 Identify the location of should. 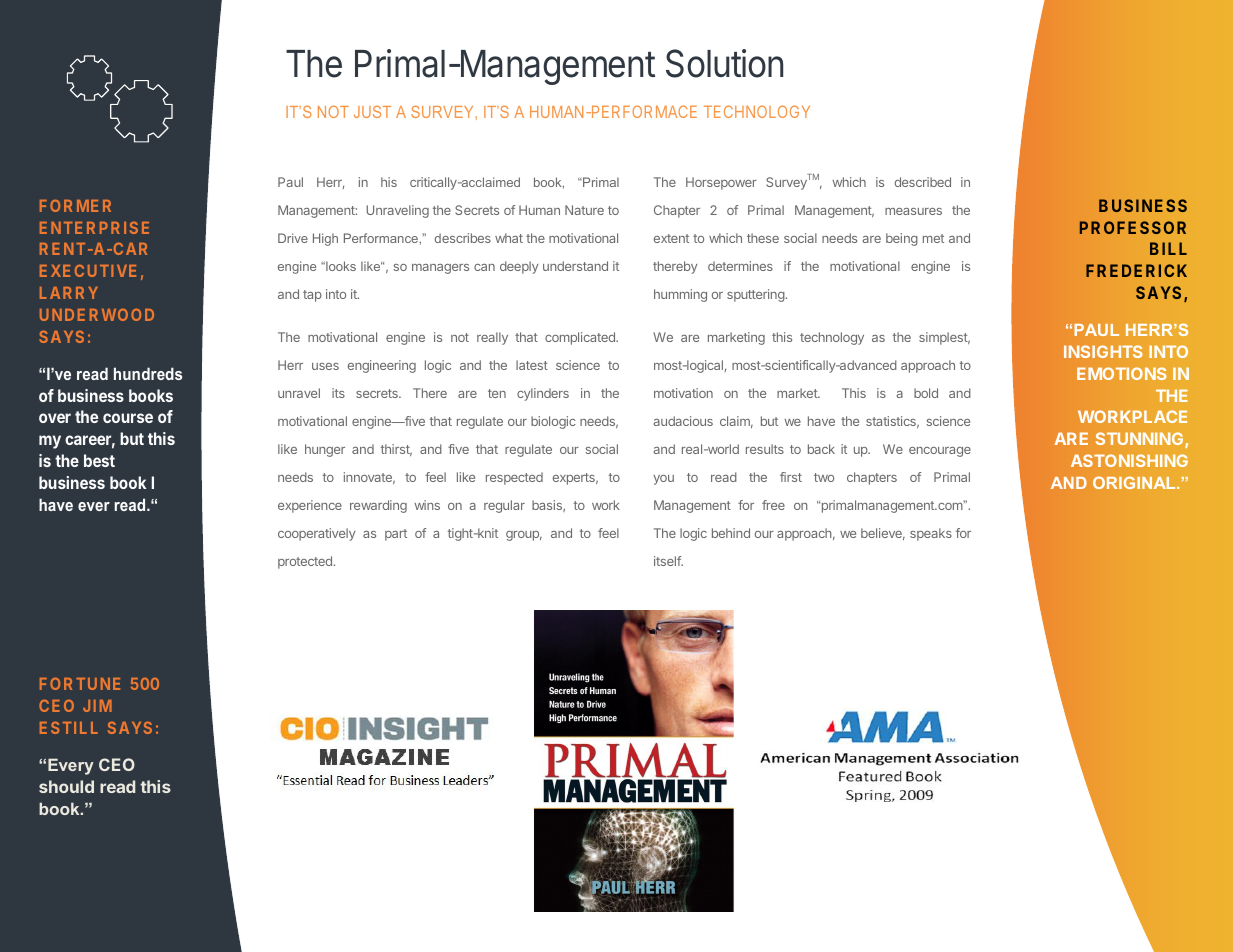
(66, 786).
